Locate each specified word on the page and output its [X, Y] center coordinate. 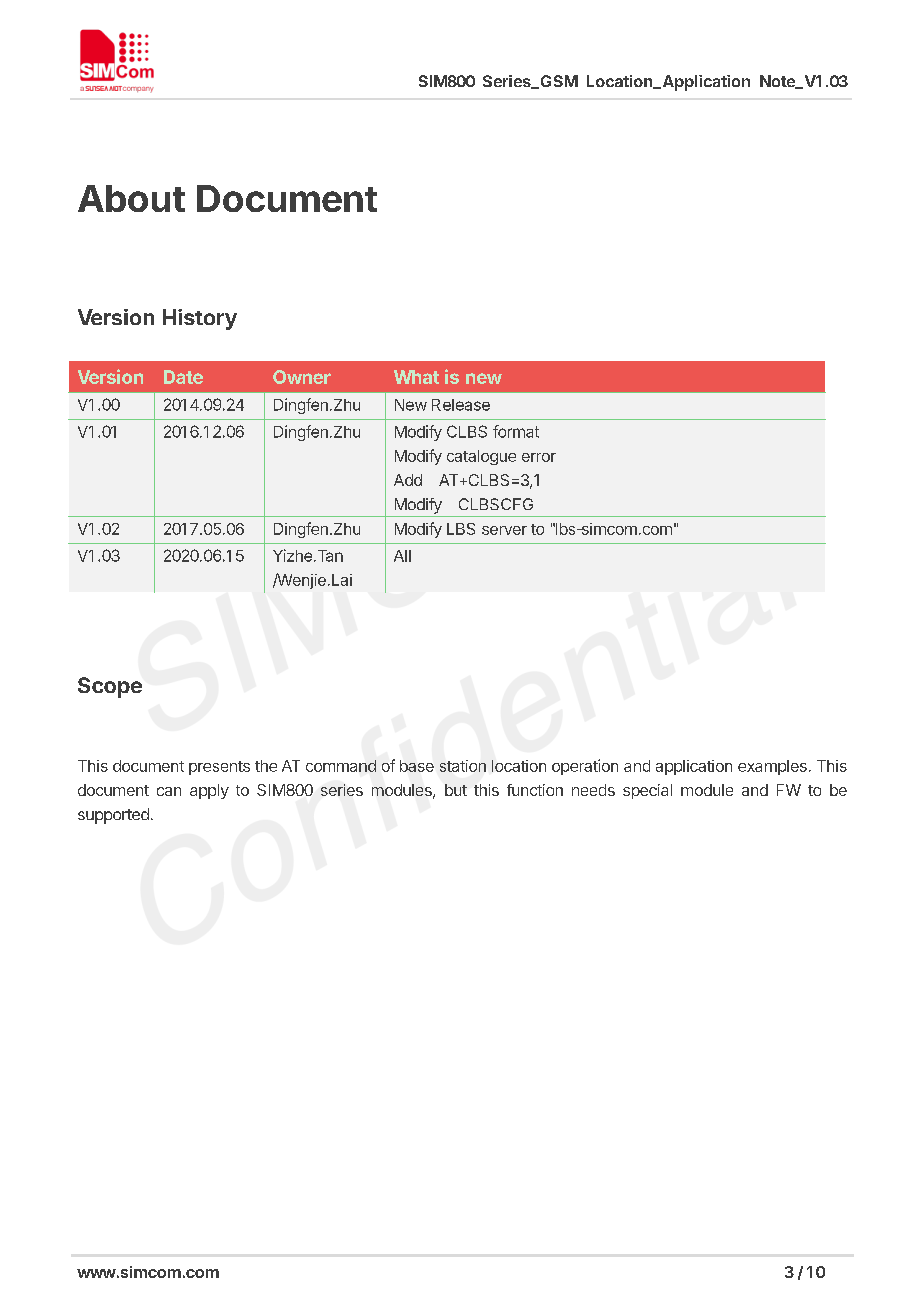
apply [209, 791]
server [504, 530]
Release [461, 405]
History [200, 319]
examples [772, 767]
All [402, 556]
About [131, 198]
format [516, 431]
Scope [110, 687]
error [539, 457]
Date [183, 377]
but [456, 790]
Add [408, 480]
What [416, 377]
